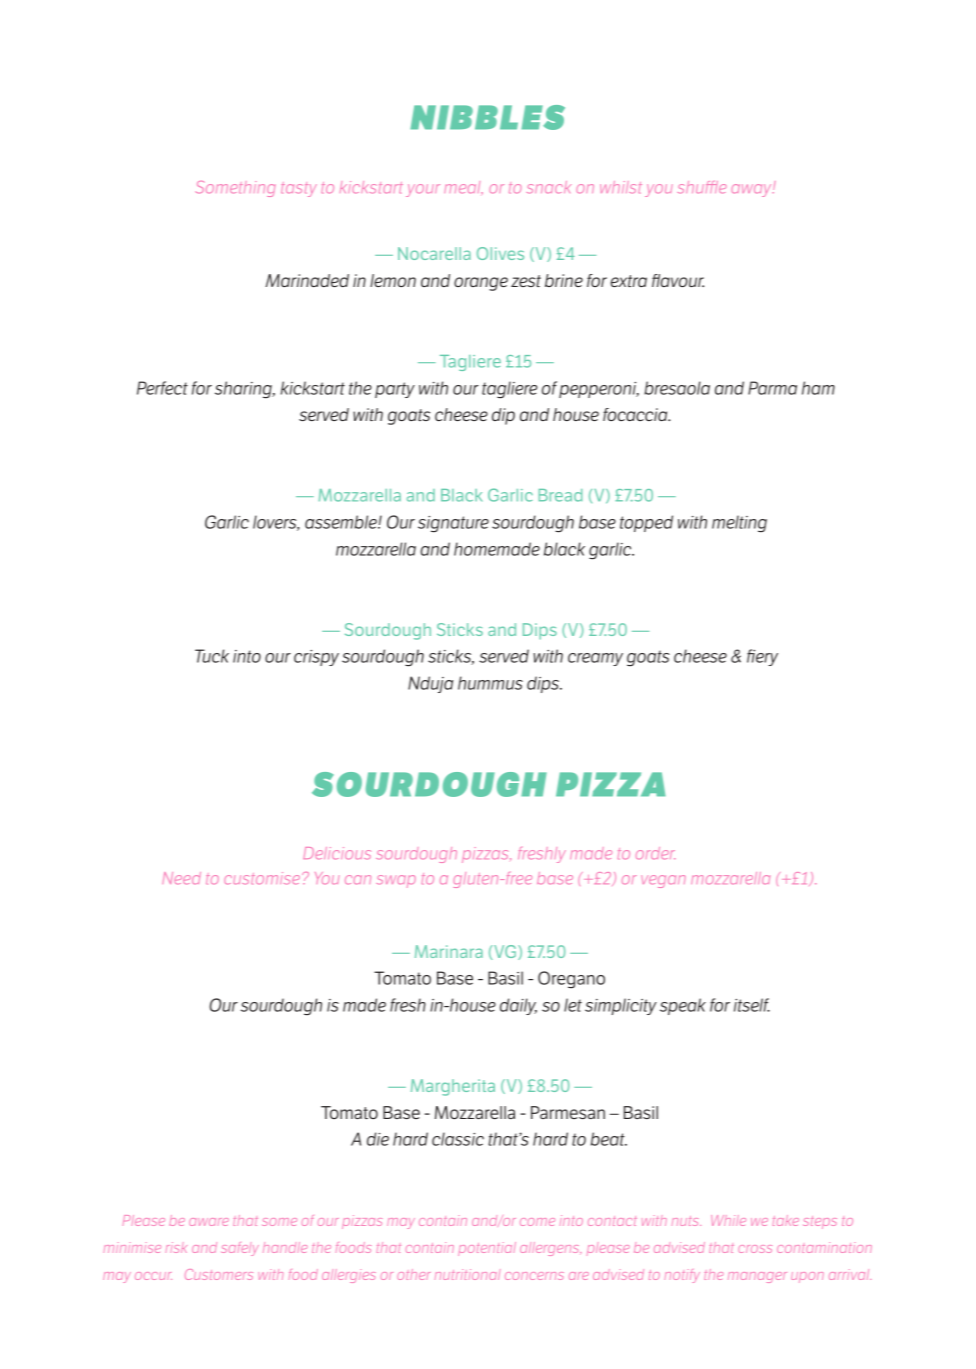 The image size is (976, 1369). What do you see at coordinates (299, 189) in the document?
I see `tasty` at bounding box center [299, 189].
